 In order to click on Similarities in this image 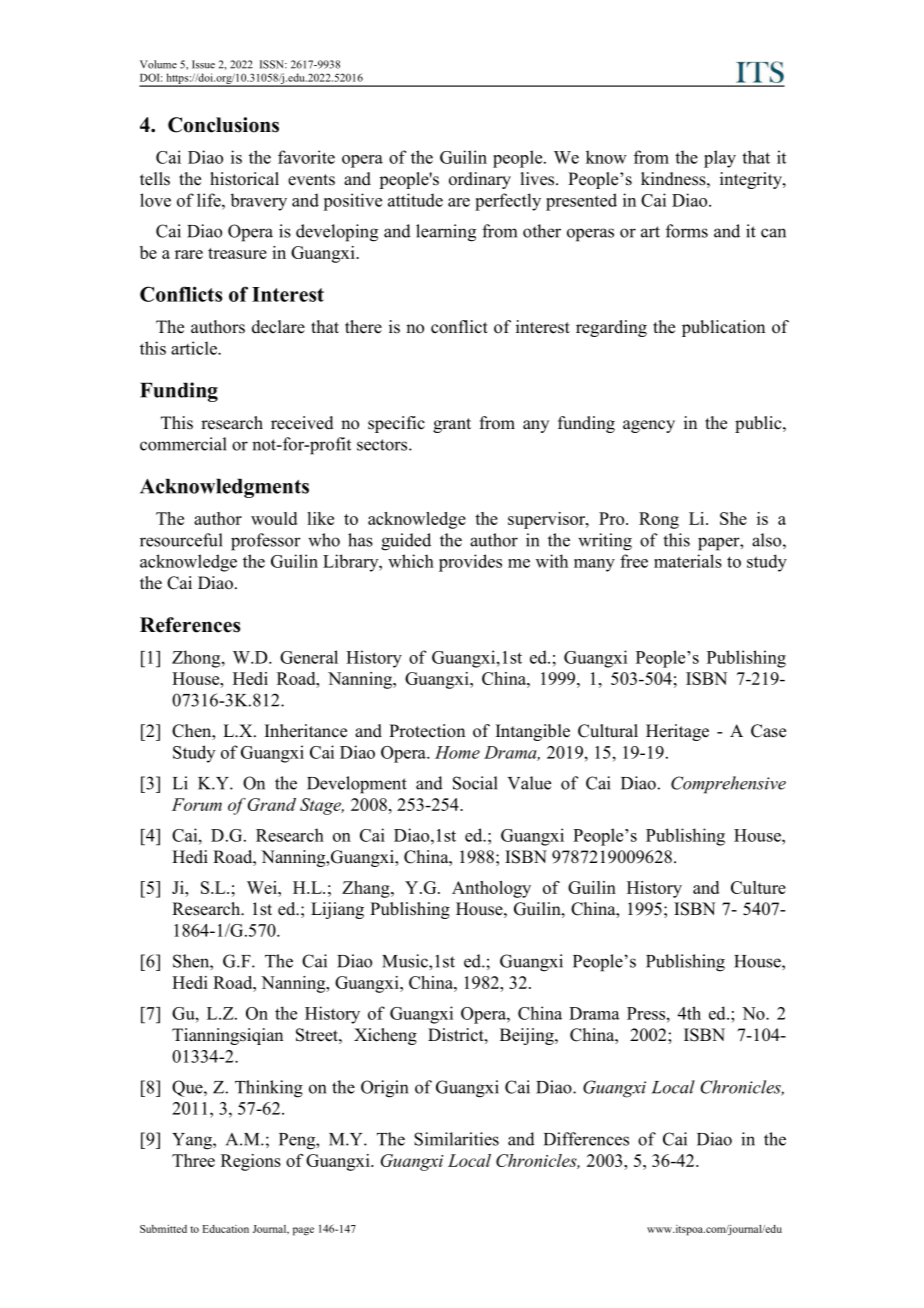, I will do `click(456, 1139)`.
